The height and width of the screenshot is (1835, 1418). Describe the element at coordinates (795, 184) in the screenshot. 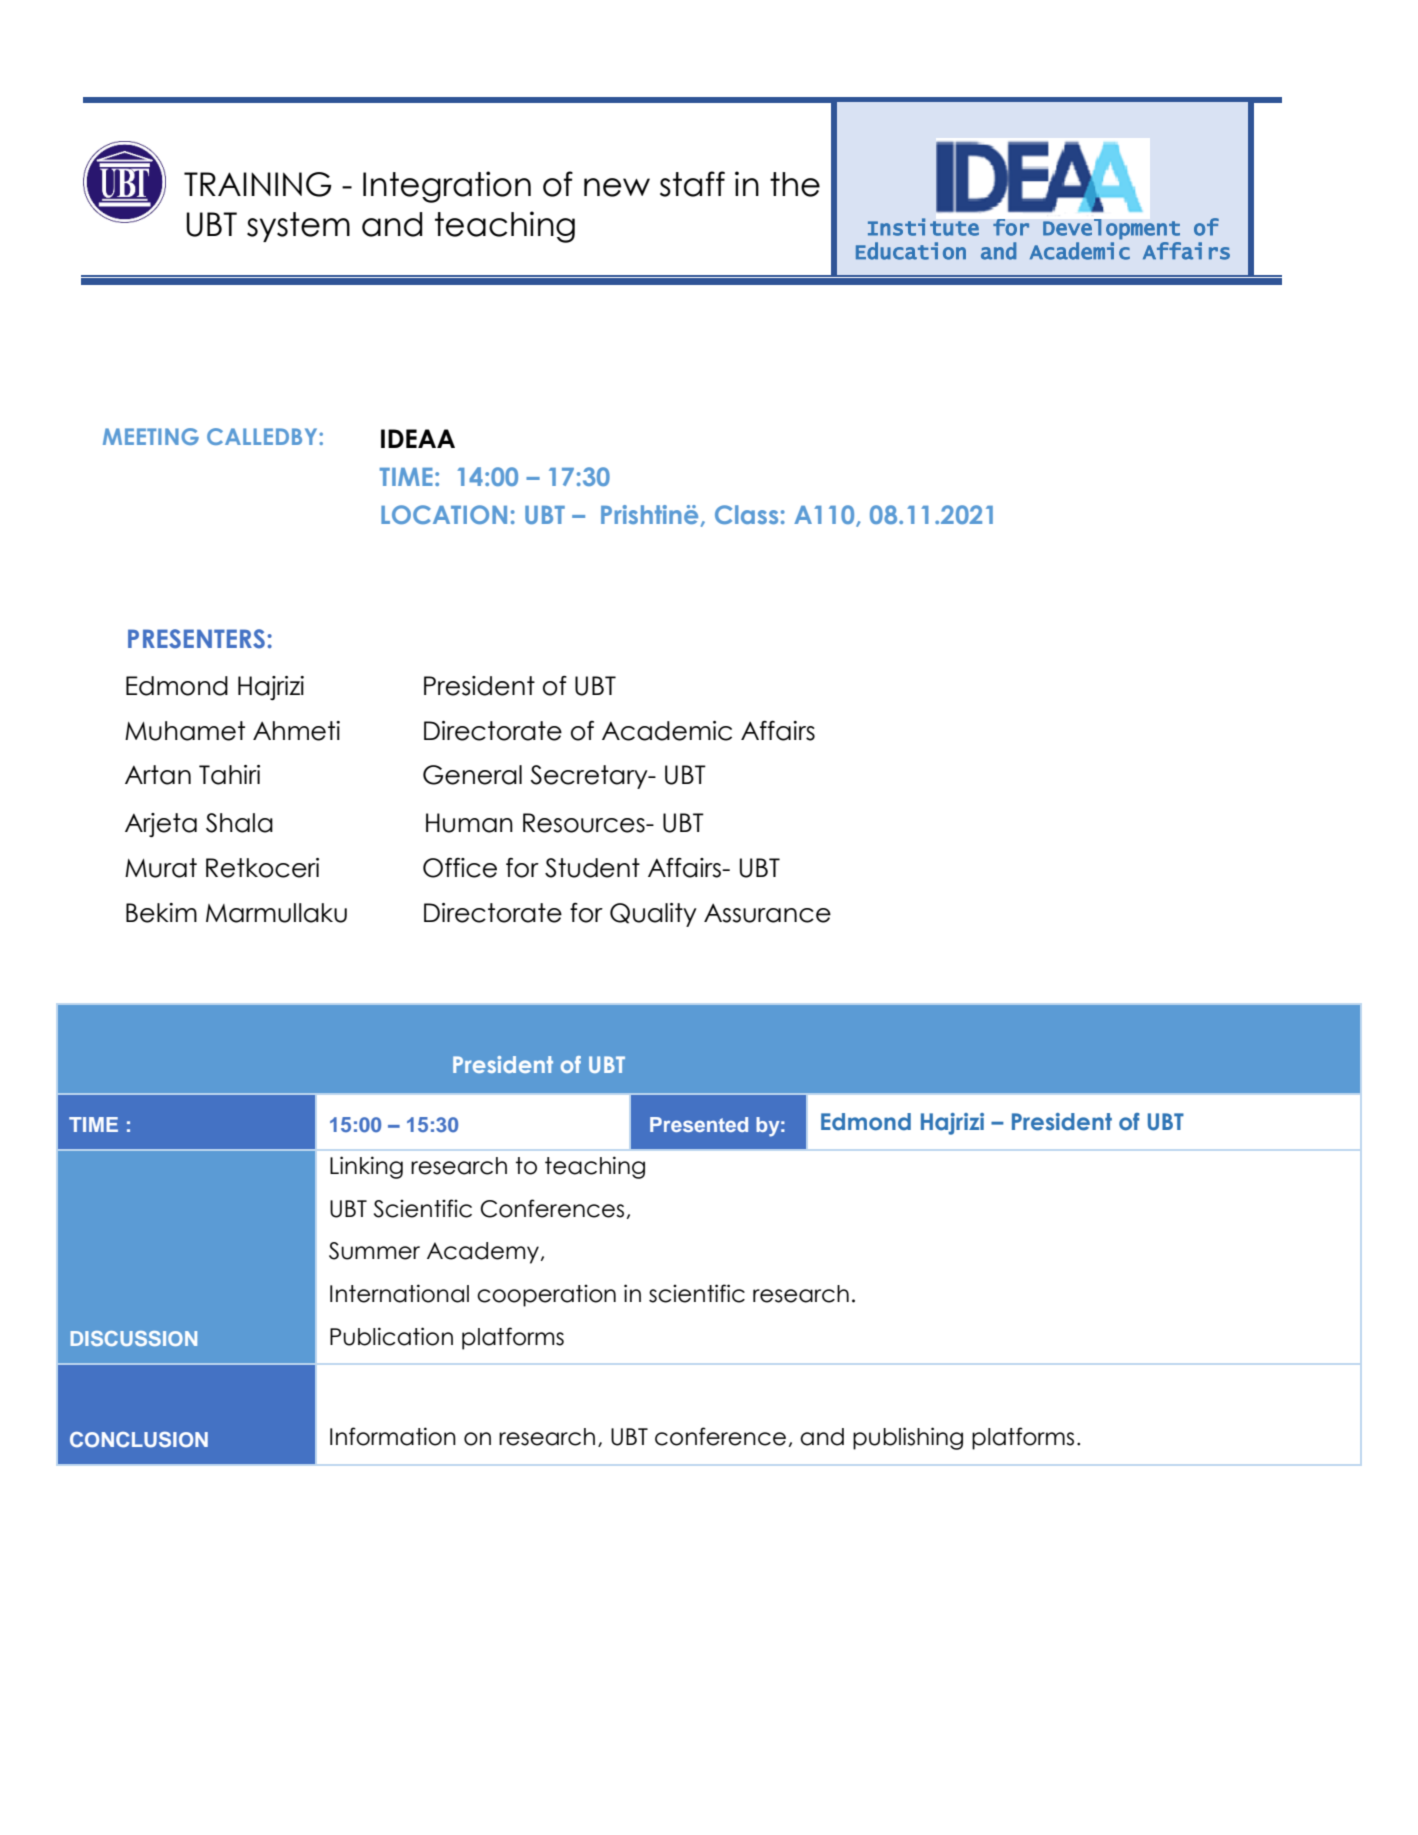

I see `the` at that location.
